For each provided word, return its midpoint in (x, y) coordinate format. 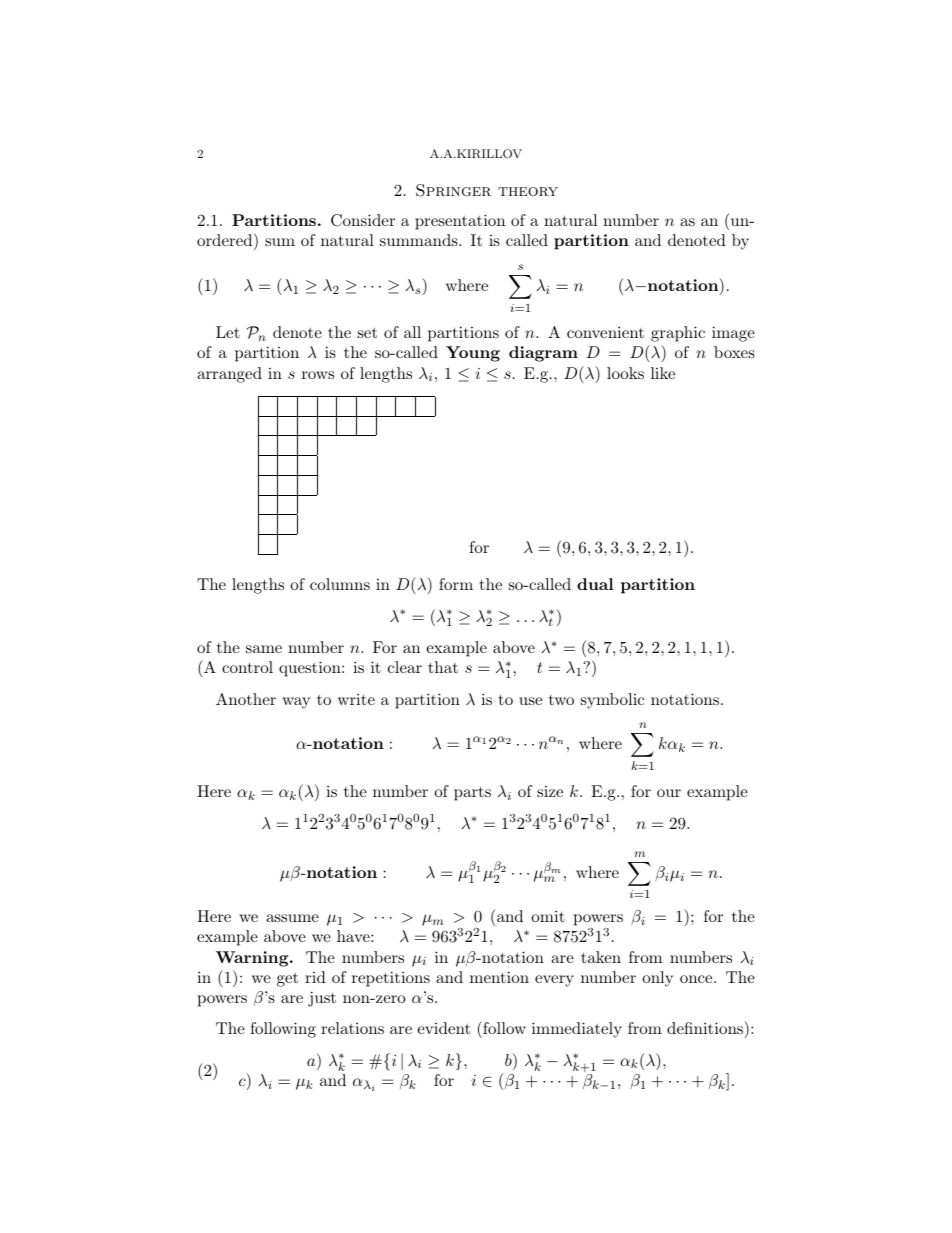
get (287, 980)
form (456, 584)
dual (595, 584)
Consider (363, 220)
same (264, 649)
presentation (460, 222)
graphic (678, 334)
